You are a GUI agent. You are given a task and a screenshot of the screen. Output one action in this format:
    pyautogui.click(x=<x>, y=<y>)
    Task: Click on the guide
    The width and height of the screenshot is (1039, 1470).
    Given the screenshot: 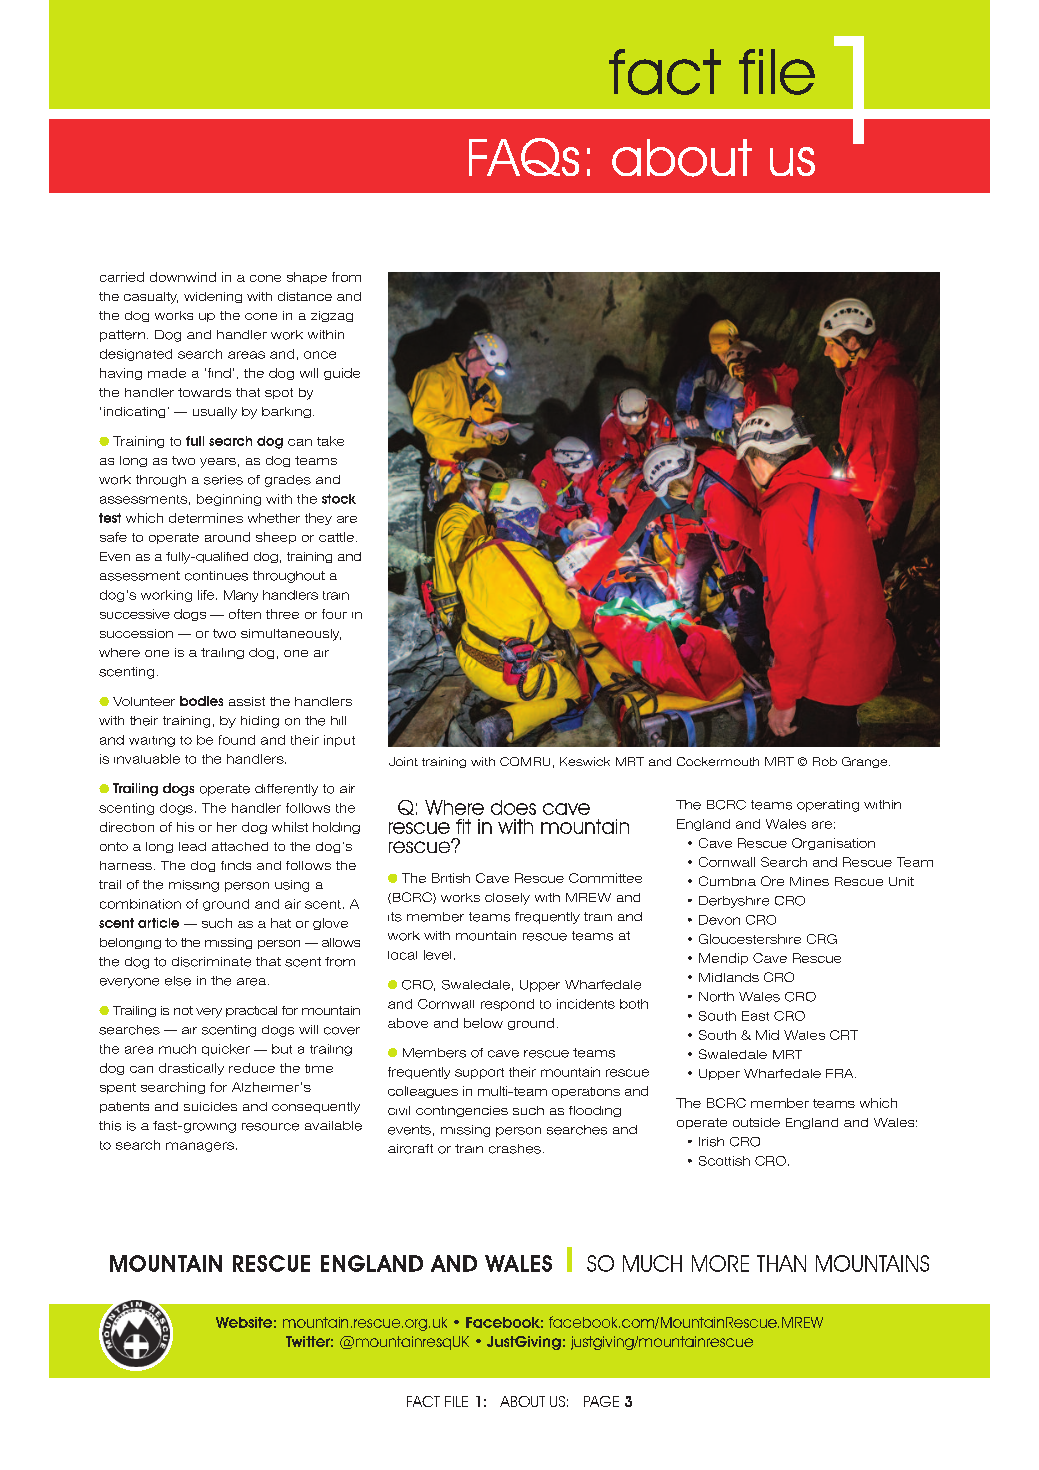 What is the action you would take?
    pyautogui.click(x=342, y=374)
